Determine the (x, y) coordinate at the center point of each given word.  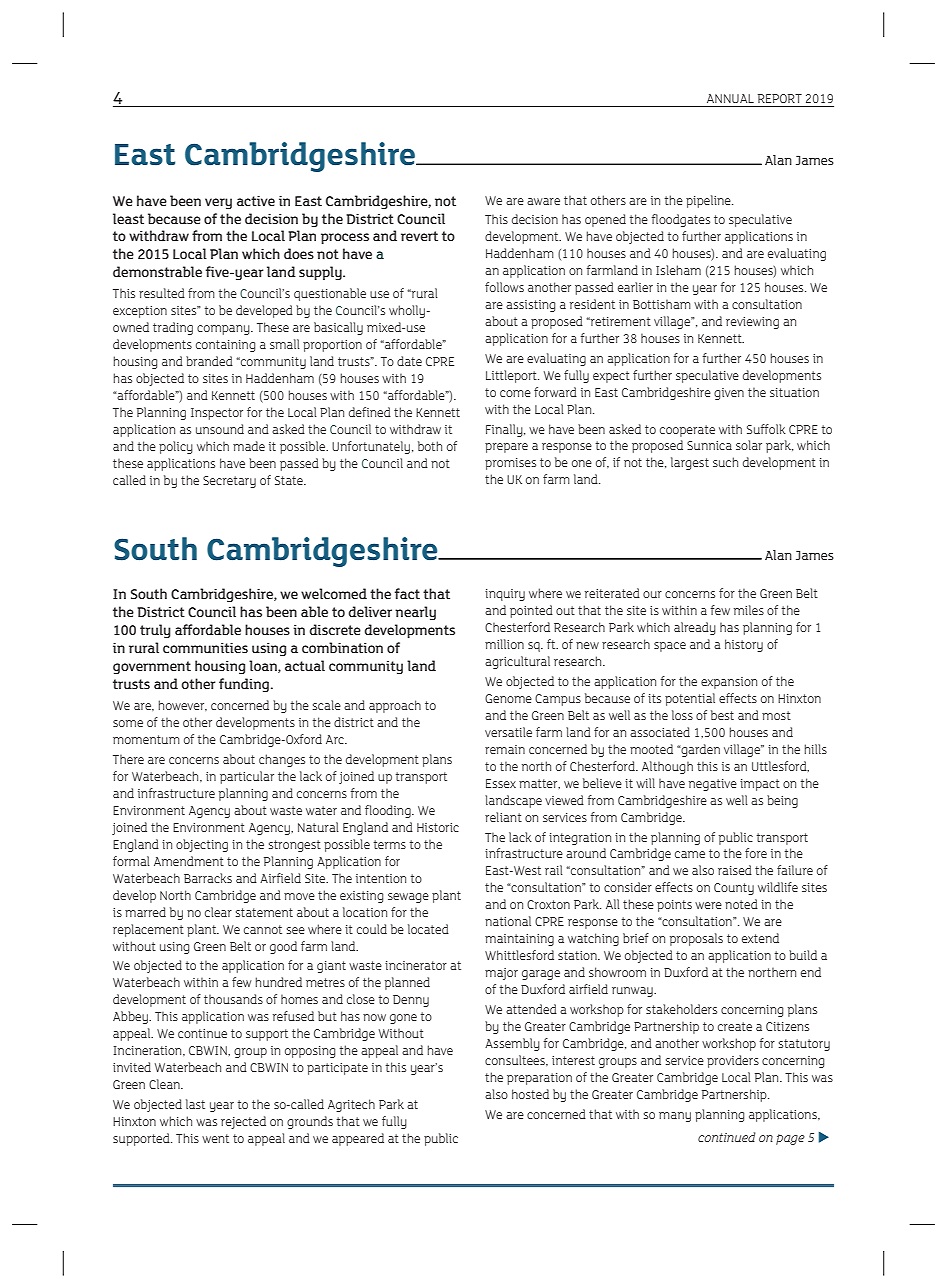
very (218, 204)
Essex (501, 783)
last (195, 1104)
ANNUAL (730, 98)
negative (713, 785)
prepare (506, 448)
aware (543, 201)
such (725, 462)
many (675, 1117)
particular (247, 777)
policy (176, 447)
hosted (530, 1094)
